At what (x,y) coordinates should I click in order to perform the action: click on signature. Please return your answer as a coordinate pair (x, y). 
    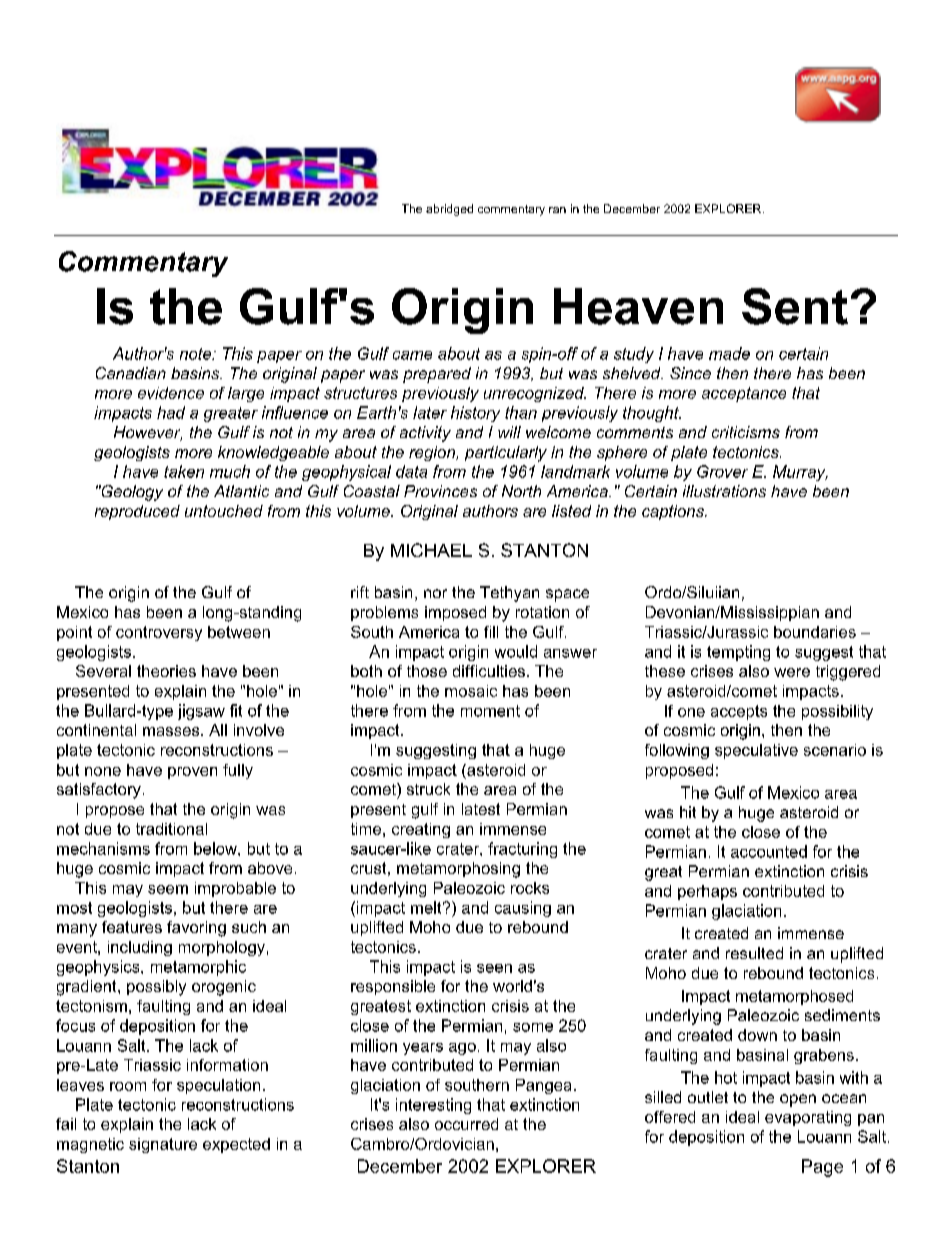
    Looking at the image, I should click on (163, 1145).
